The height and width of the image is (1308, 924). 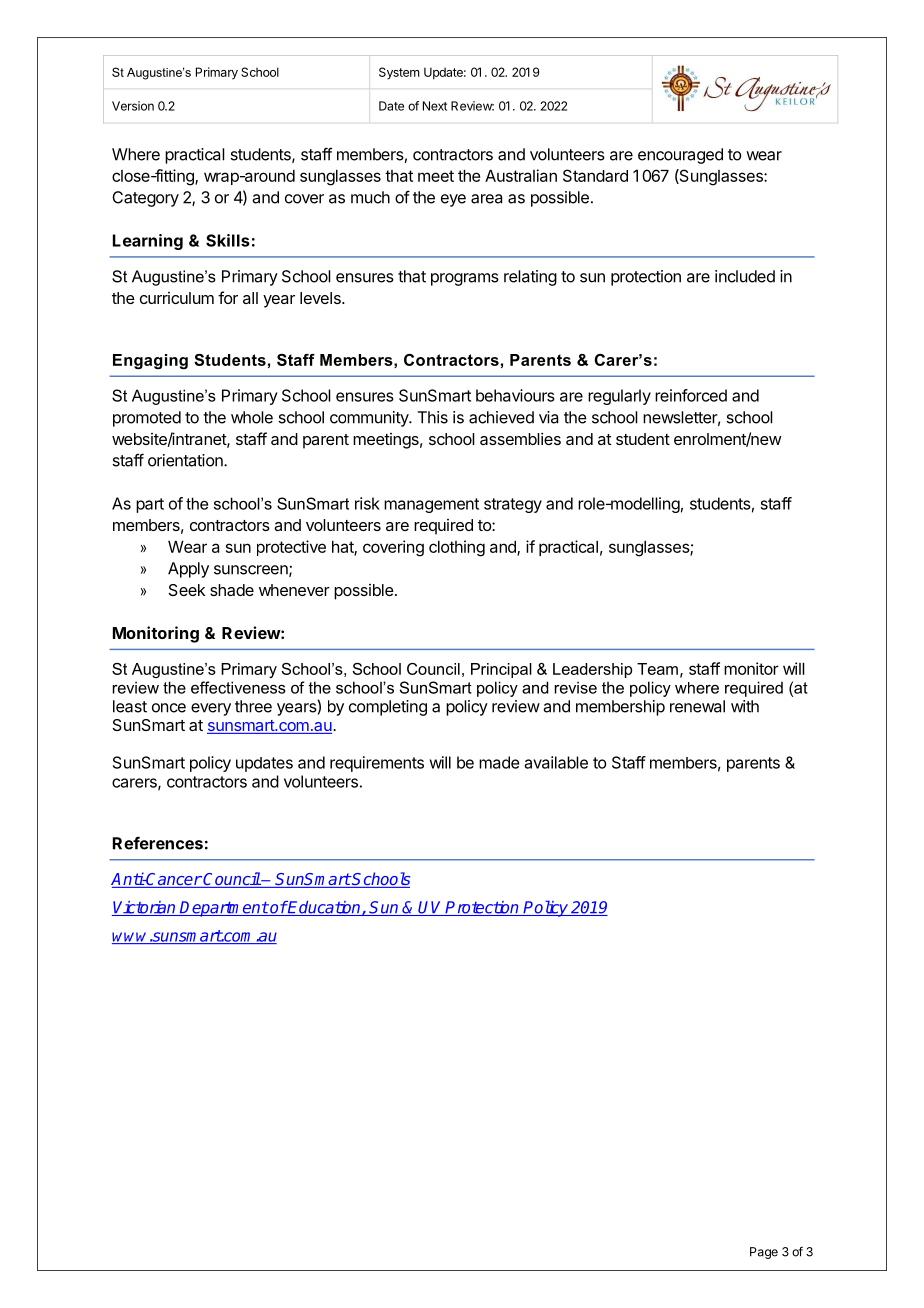 What do you see at coordinates (435, 106) in the image?
I see `Next` at bounding box center [435, 106].
